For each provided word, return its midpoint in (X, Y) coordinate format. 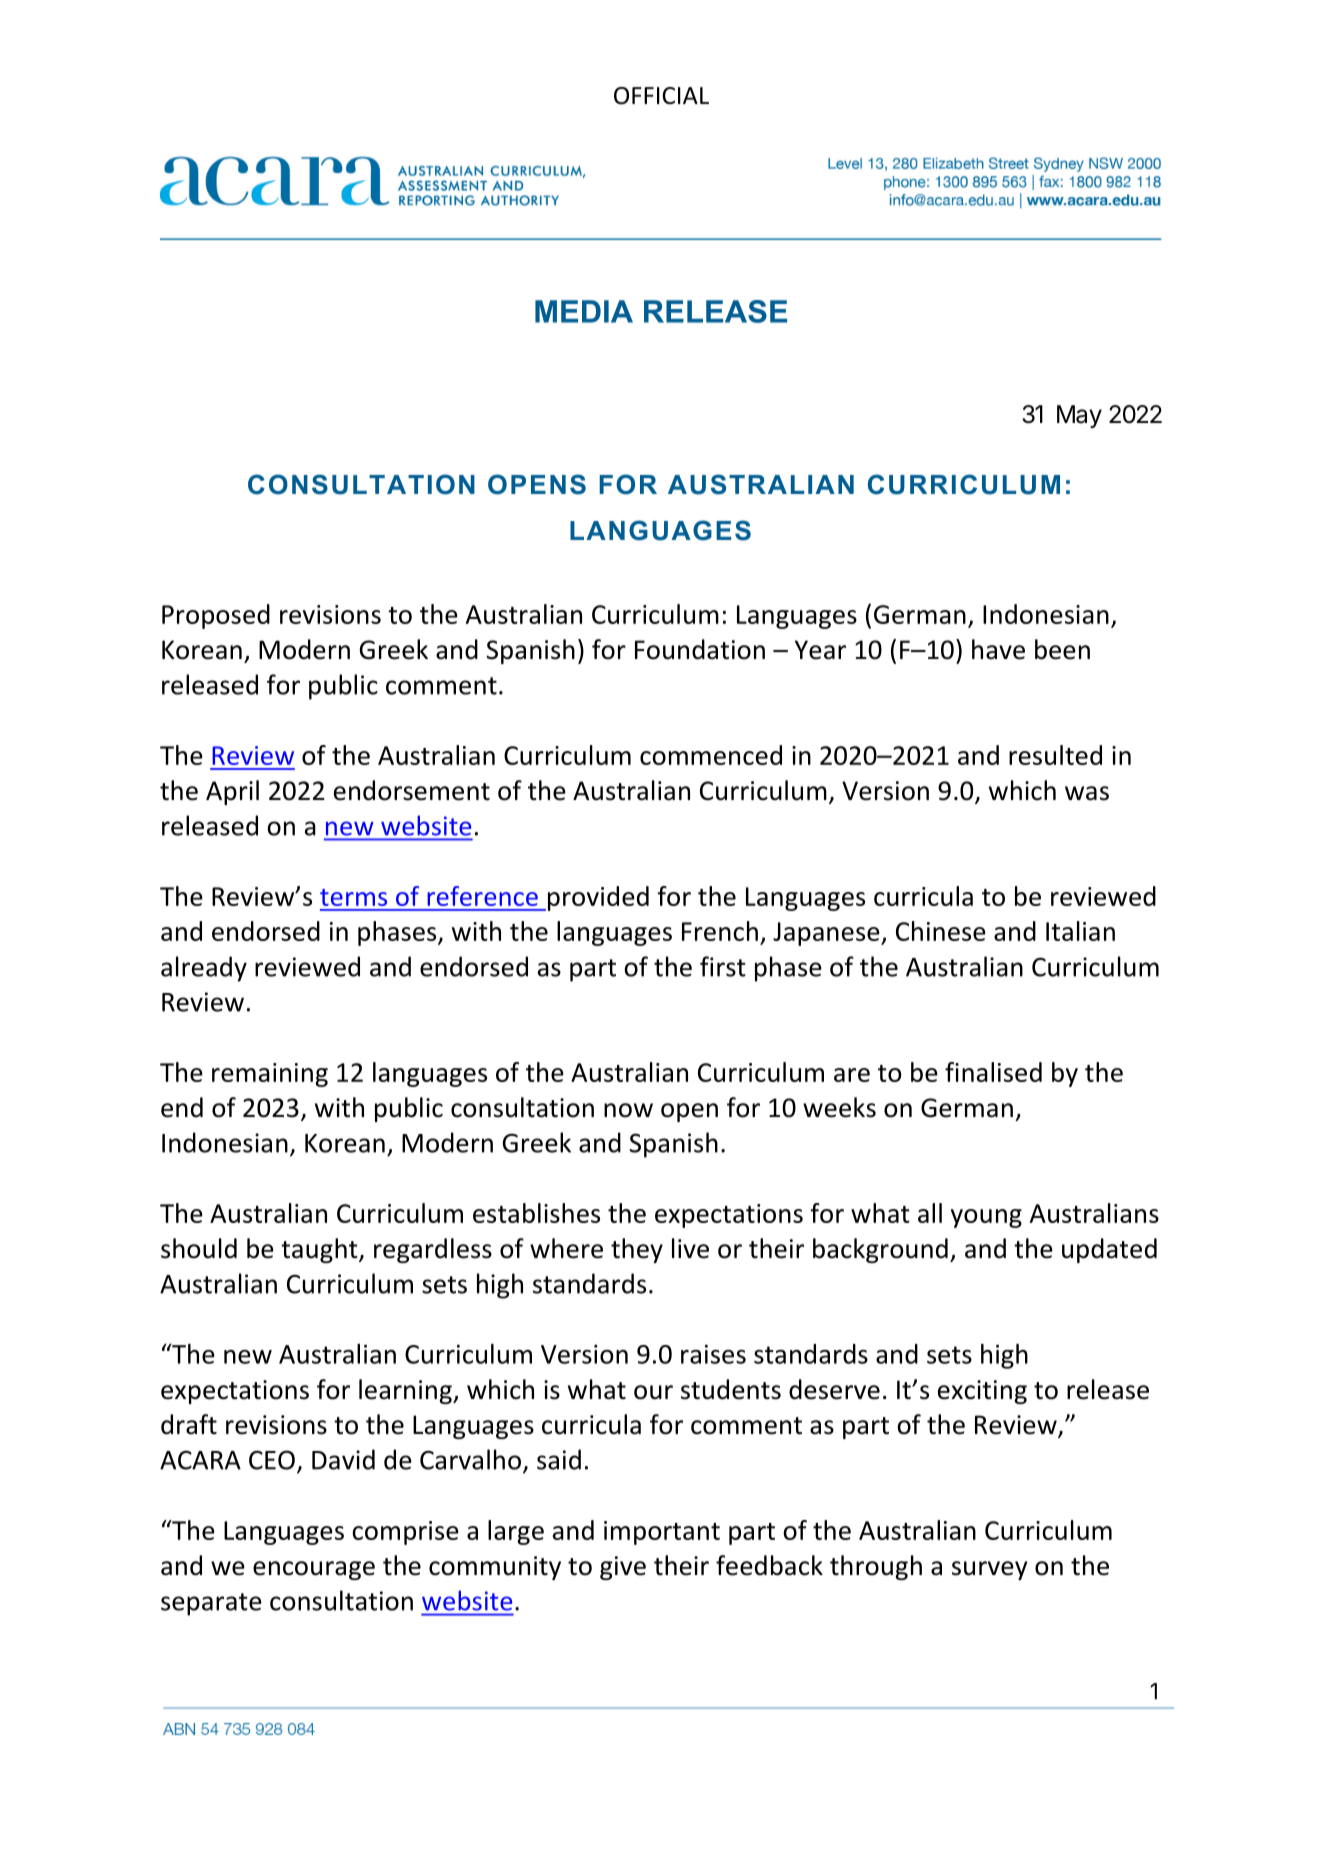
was (1087, 793)
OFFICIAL (661, 96)
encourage (314, 1570)
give (623, 1568)
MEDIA (584, 311)
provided (598, 898)
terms (353, 897)
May (1079, 416)
